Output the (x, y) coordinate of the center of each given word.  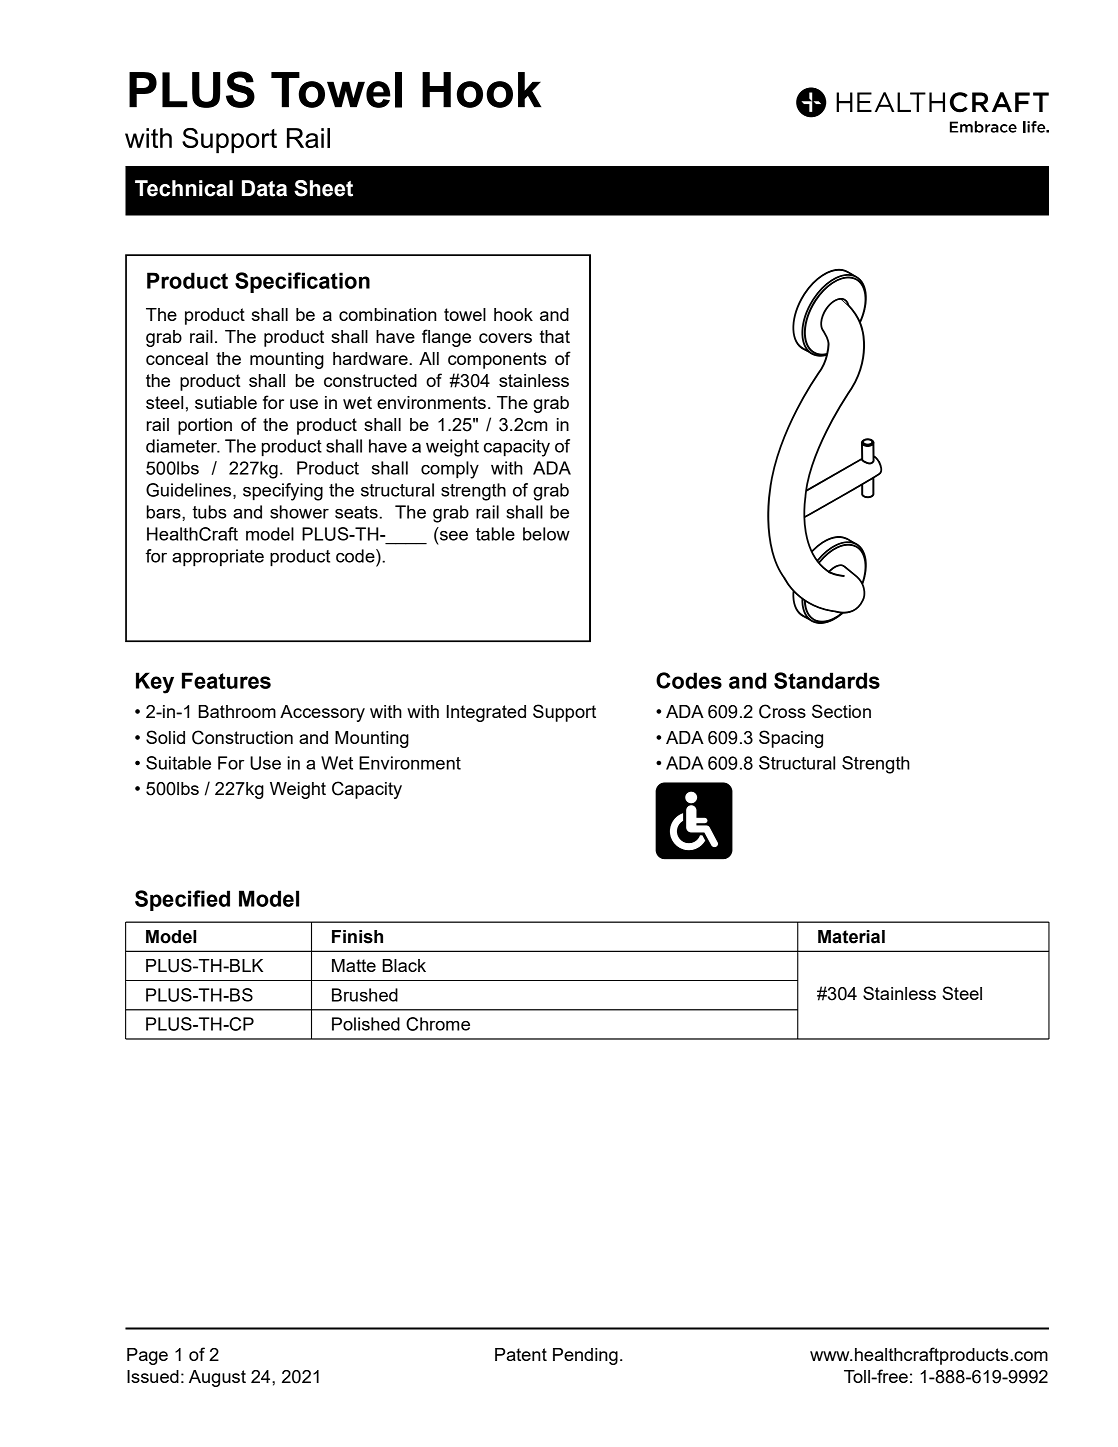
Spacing (791, 739)
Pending (585, 1356)
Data (264, 188)
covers (505, 338)
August (217, 1378)
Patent (521, 1354)
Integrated (486, 713)
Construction (242, 737)
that (555, 336)
